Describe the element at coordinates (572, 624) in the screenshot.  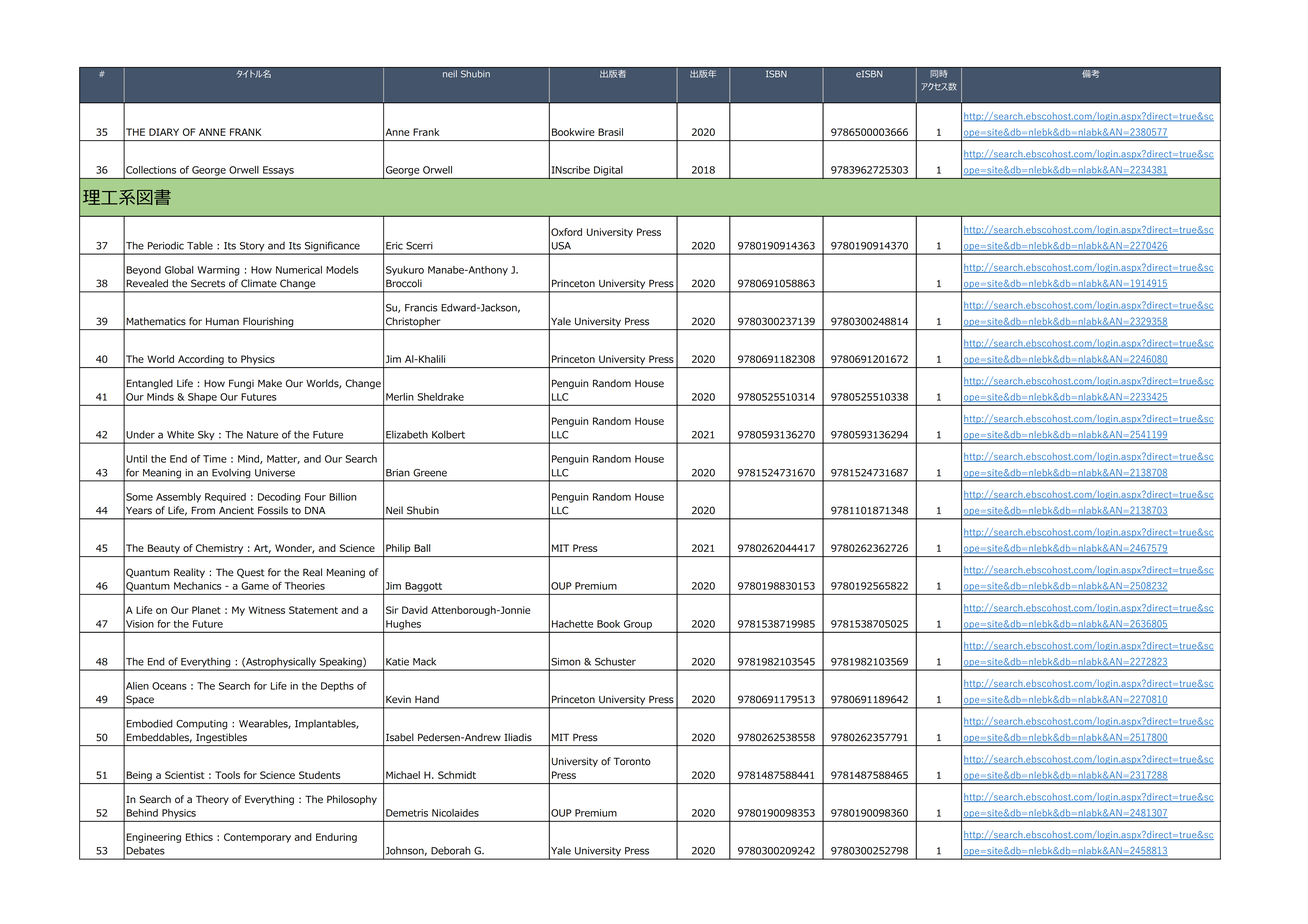
I see `Hachette` at that location.
